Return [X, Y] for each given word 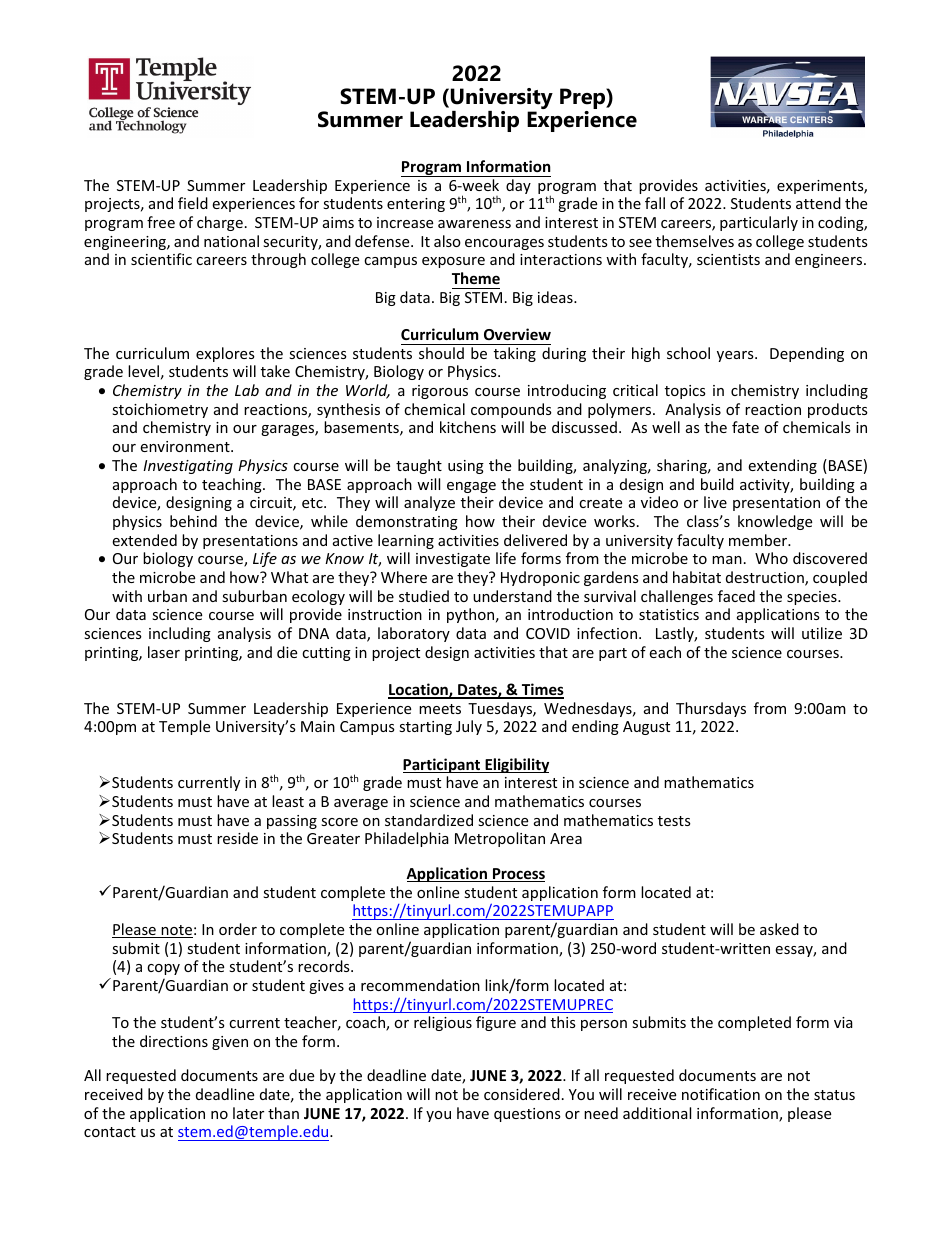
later [248, 1113]
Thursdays [711, 709]
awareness [474, 224]
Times [541, 690]
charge [220, 223]
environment [186, 446]
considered [522, 1094]
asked [779, 929]
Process [518, 875]
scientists [728, 259]
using [466, 467]
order [238, 929]
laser [164, 652]
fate [745, 427]
